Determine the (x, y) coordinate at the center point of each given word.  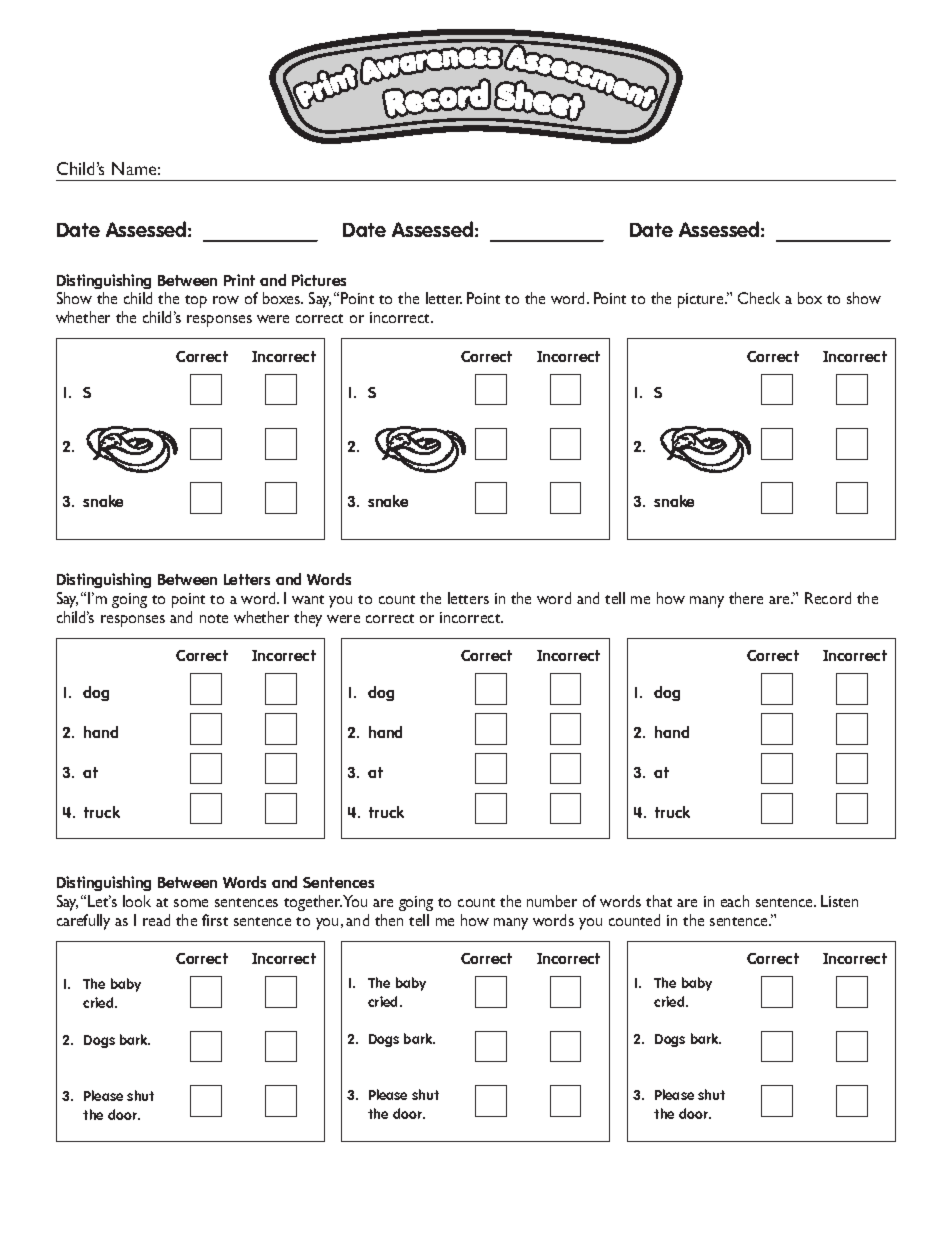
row (226, 300)
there (746, 598)
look (137, 901)
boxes (283, 298)
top (196, 301)
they (308, 619)
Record (828, 598)
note (214, 618)
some (191, 903)
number (552, 901)
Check (759, 298)
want (308, 599)
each (735, 901)
